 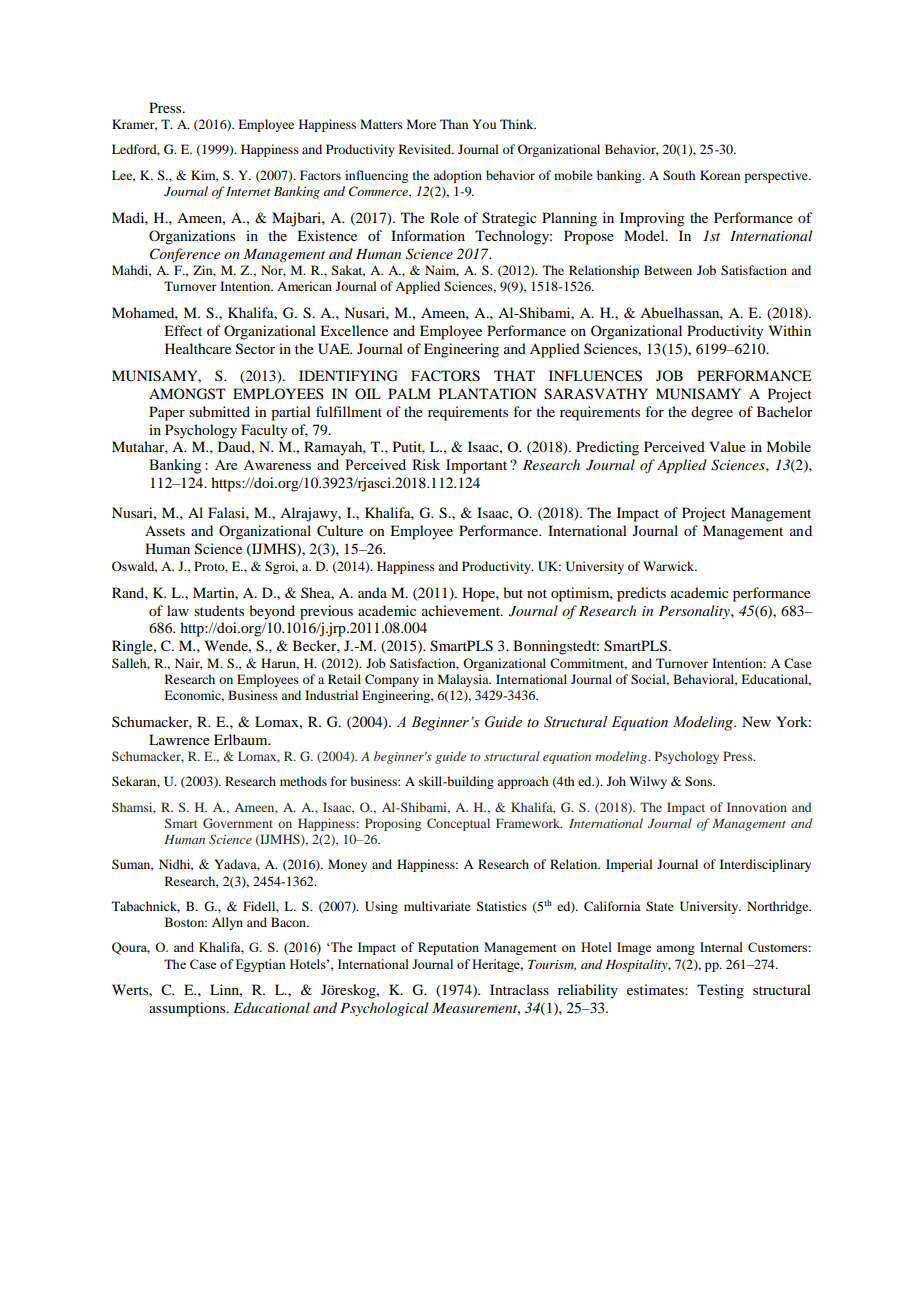 What do you see at coordinates (248, 191) in the image?
I see `Internet` at bounding box center [248, 191].
